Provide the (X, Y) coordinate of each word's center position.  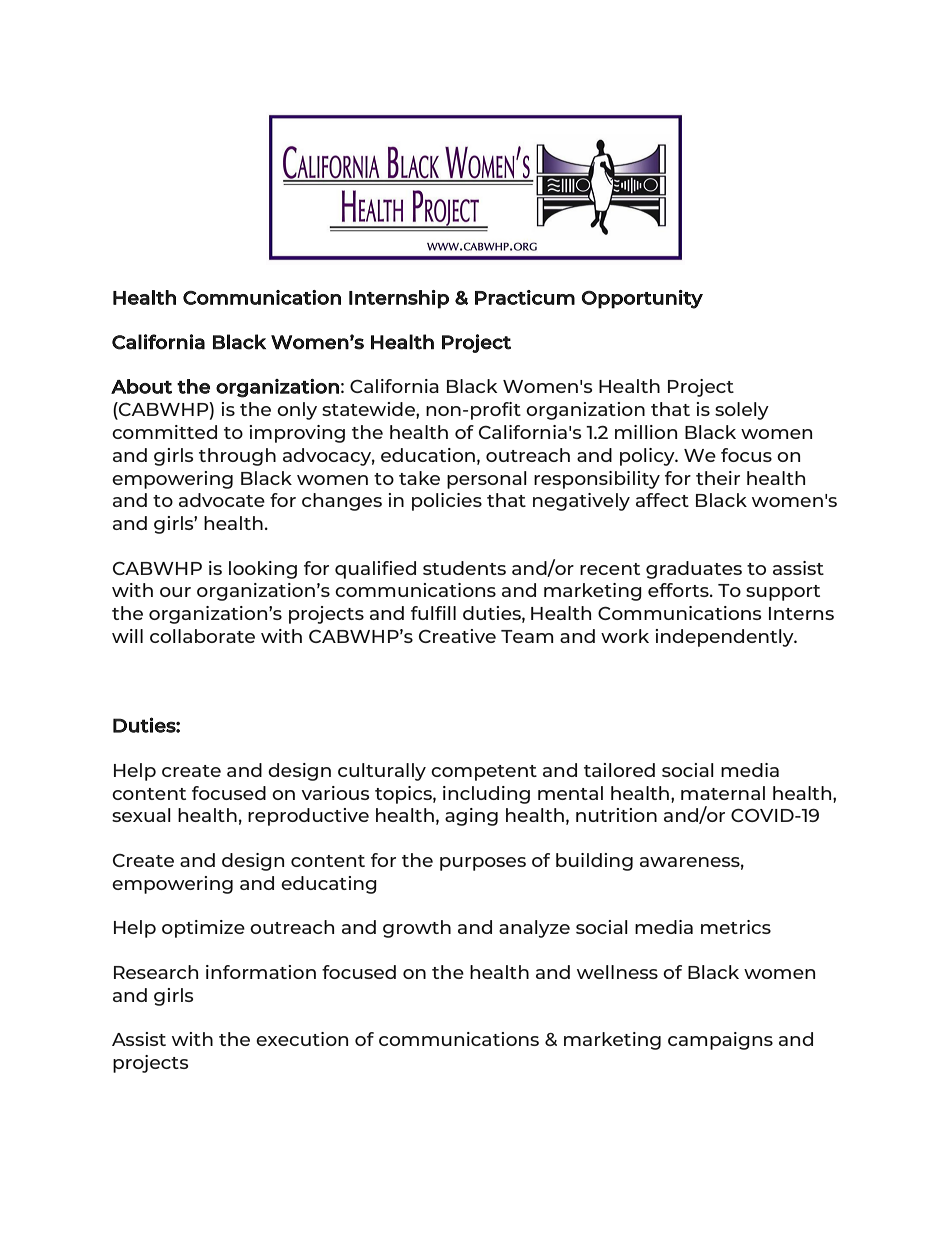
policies (447, 502)
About (141, 386)
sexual (141, 815)
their (718, 478)
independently (725, 638)
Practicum (525, 297)
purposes (483, 864)
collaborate (202, 636)
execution (302, 1039)
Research (156, 972)
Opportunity (642, 299)
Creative (457, 636)
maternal (723, 793)
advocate (222, 500)
